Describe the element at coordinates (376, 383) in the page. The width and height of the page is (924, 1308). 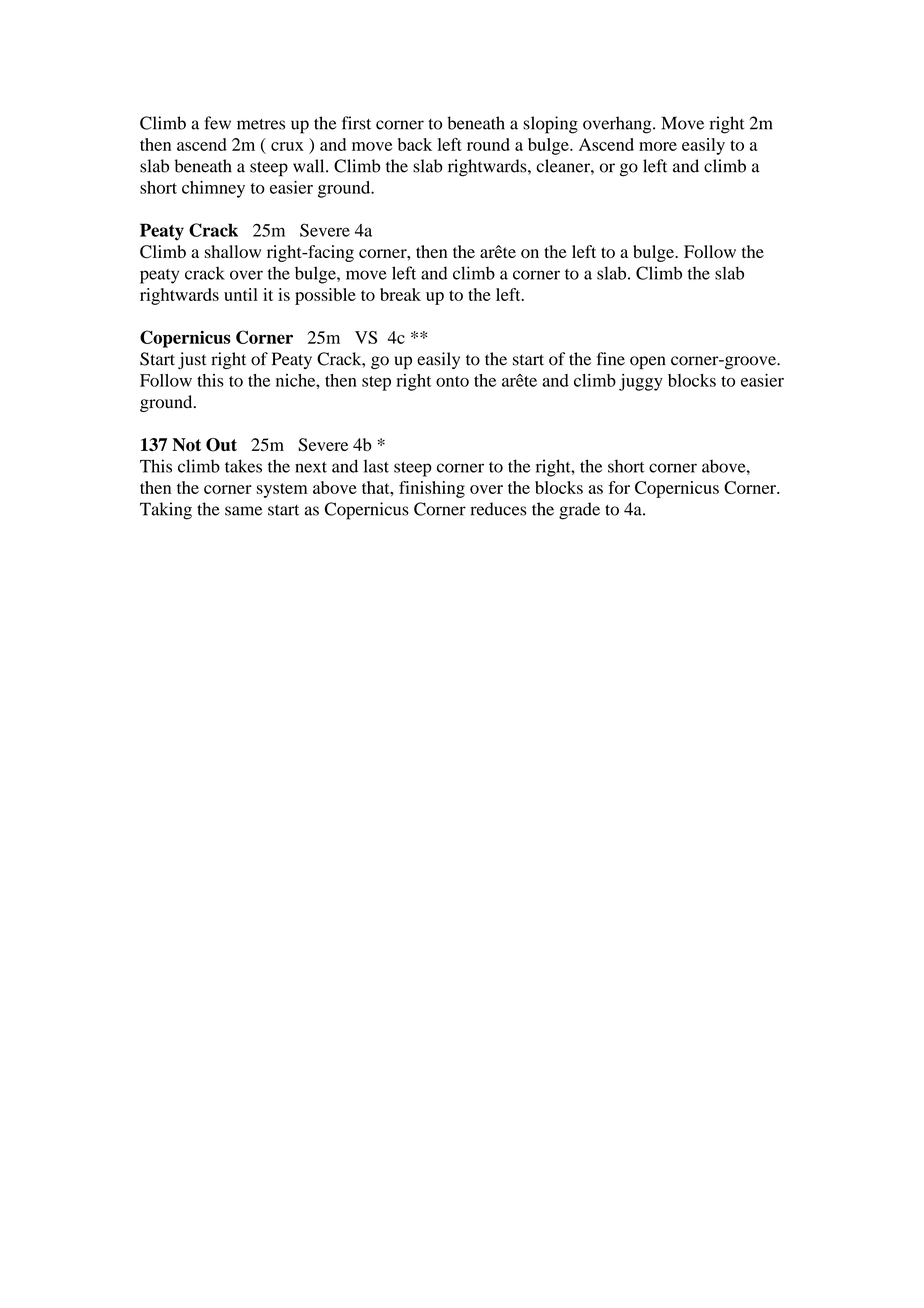
I see `step` at that location.
